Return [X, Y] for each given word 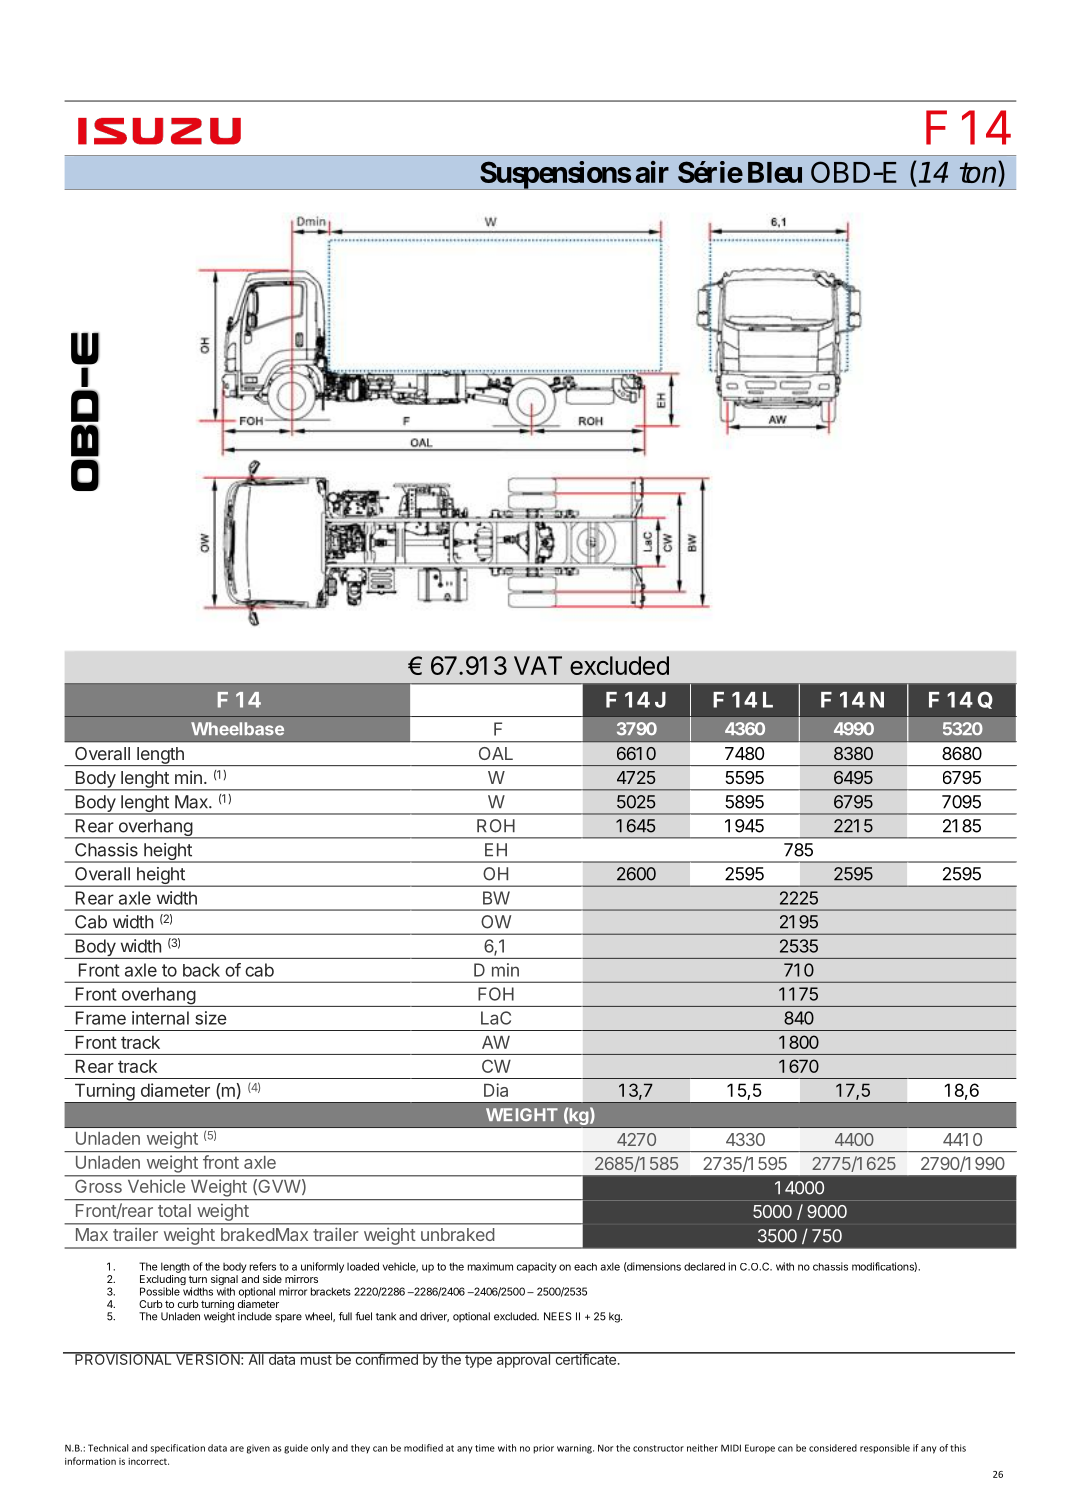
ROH [496, 826]
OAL [496, 753]
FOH [496, 994]
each [585, 1267]
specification [178, 1449]
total [174, 1210]
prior [543, 1449]
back [201, 970]
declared [704, 1266]
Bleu [775, 172]
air [652, 172]
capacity [536, 1267]
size [211, 1018]
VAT [538, 665]
